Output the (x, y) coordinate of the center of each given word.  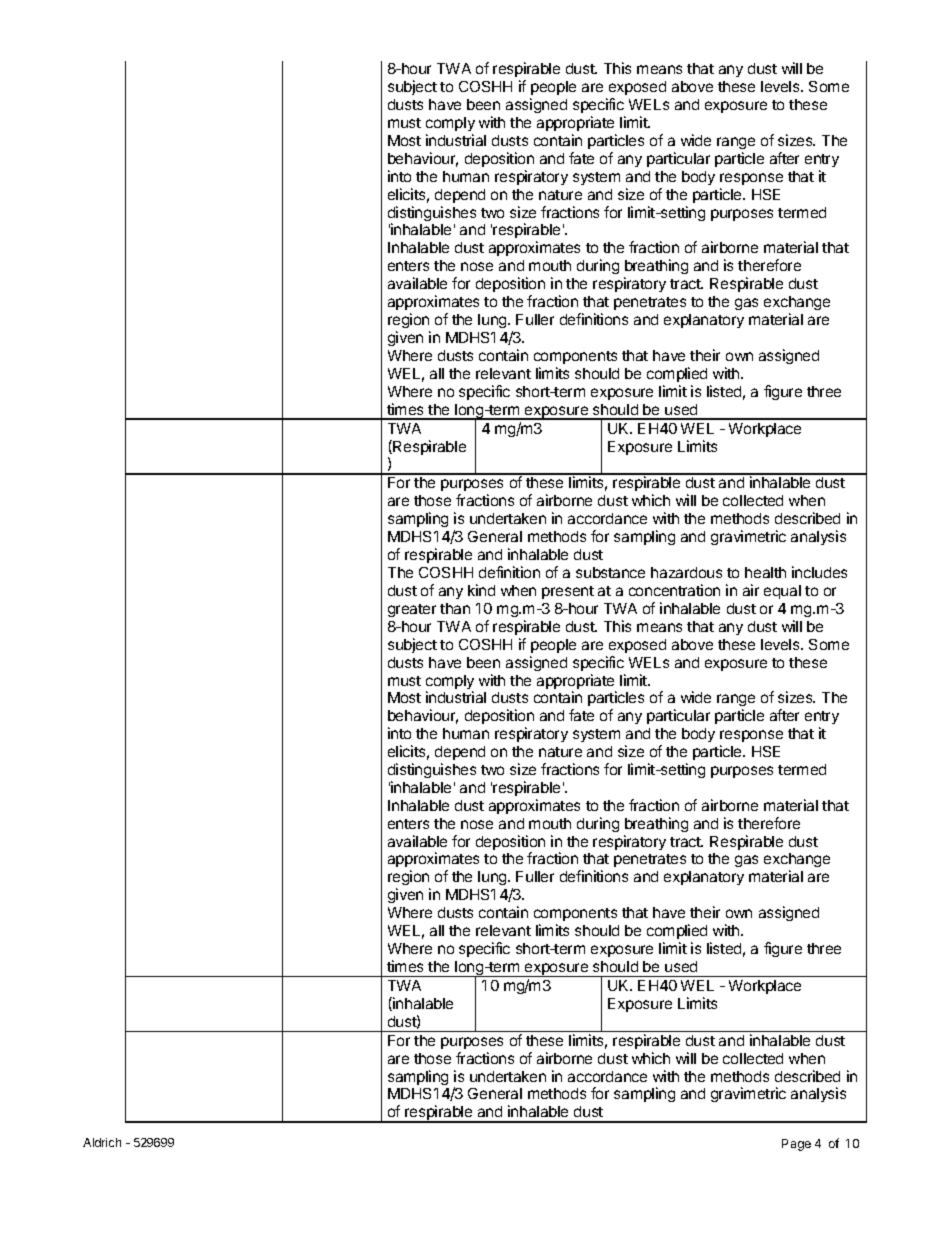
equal (782, 592)
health (765, 572)
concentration (674, 590)
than (455, 608)
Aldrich (102, 1142)
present (568, 592)
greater (412, 610)
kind (481, 590)
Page (796, 1145)
